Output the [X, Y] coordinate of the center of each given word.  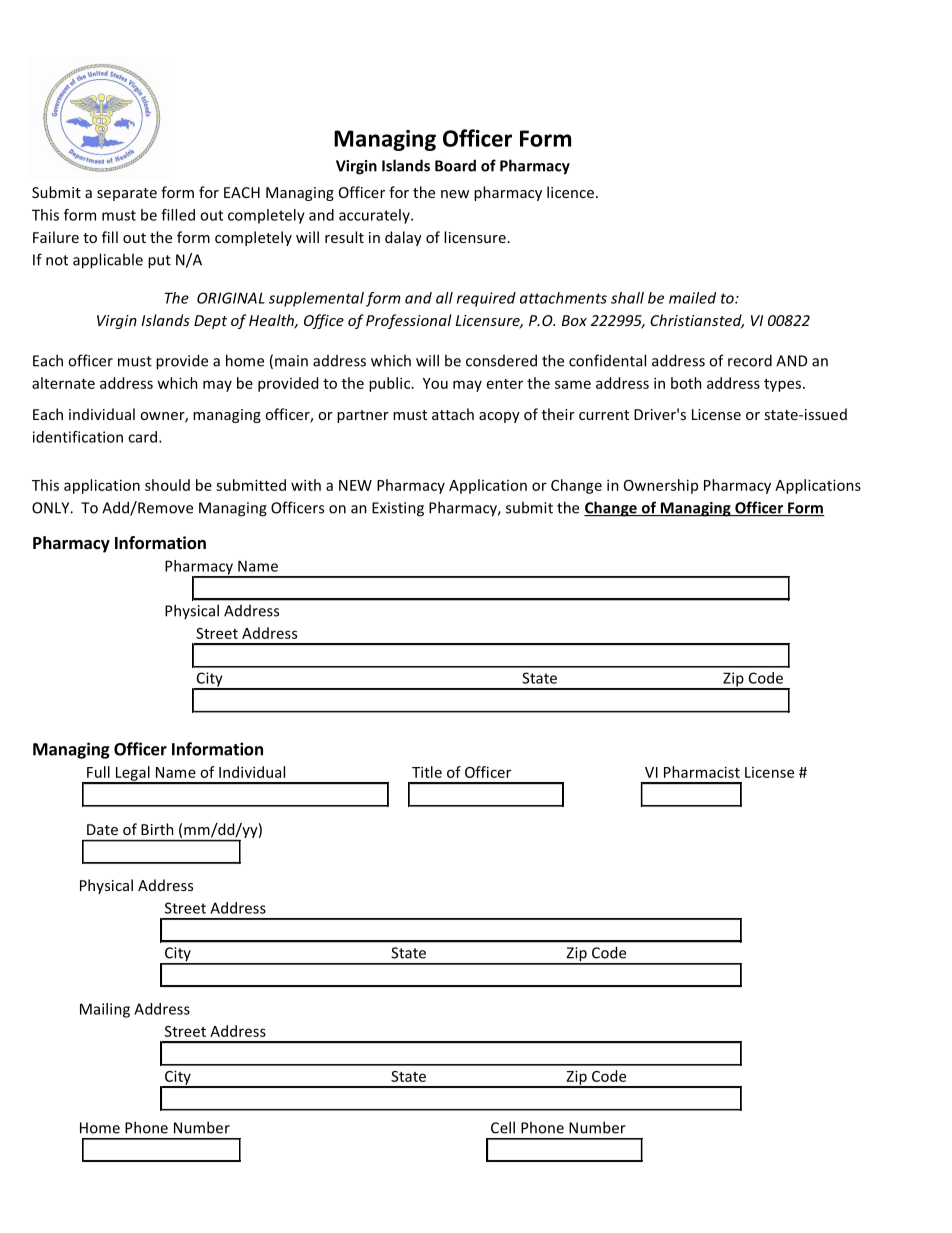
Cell [503, 1127]
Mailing [105, 1010]
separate [127, 194]
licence [570, 192]
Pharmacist [702, 772]
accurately [375, 216]
